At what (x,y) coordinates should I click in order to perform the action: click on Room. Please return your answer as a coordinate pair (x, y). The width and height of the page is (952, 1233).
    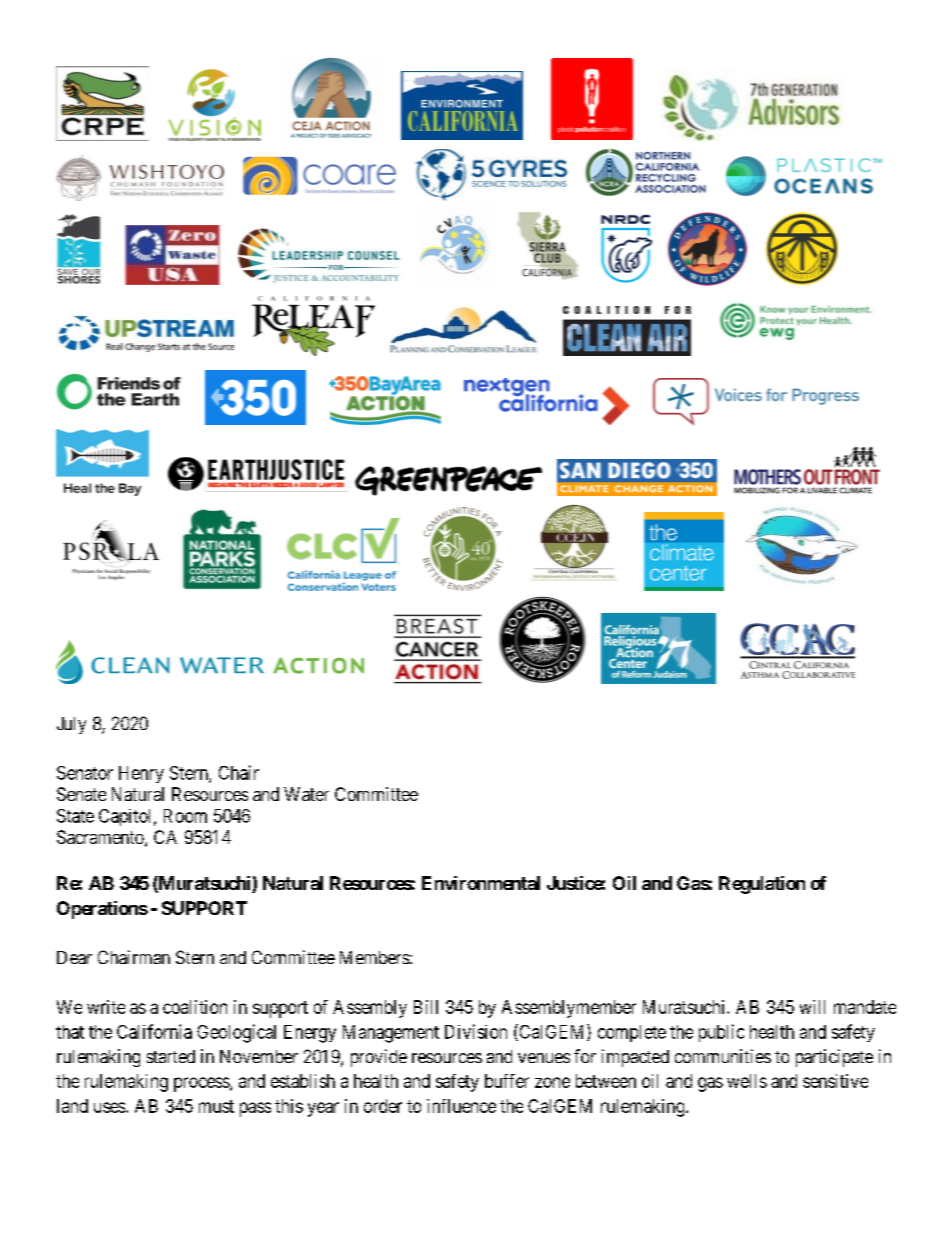
    Looking at the image, I should click on (185, 816).
